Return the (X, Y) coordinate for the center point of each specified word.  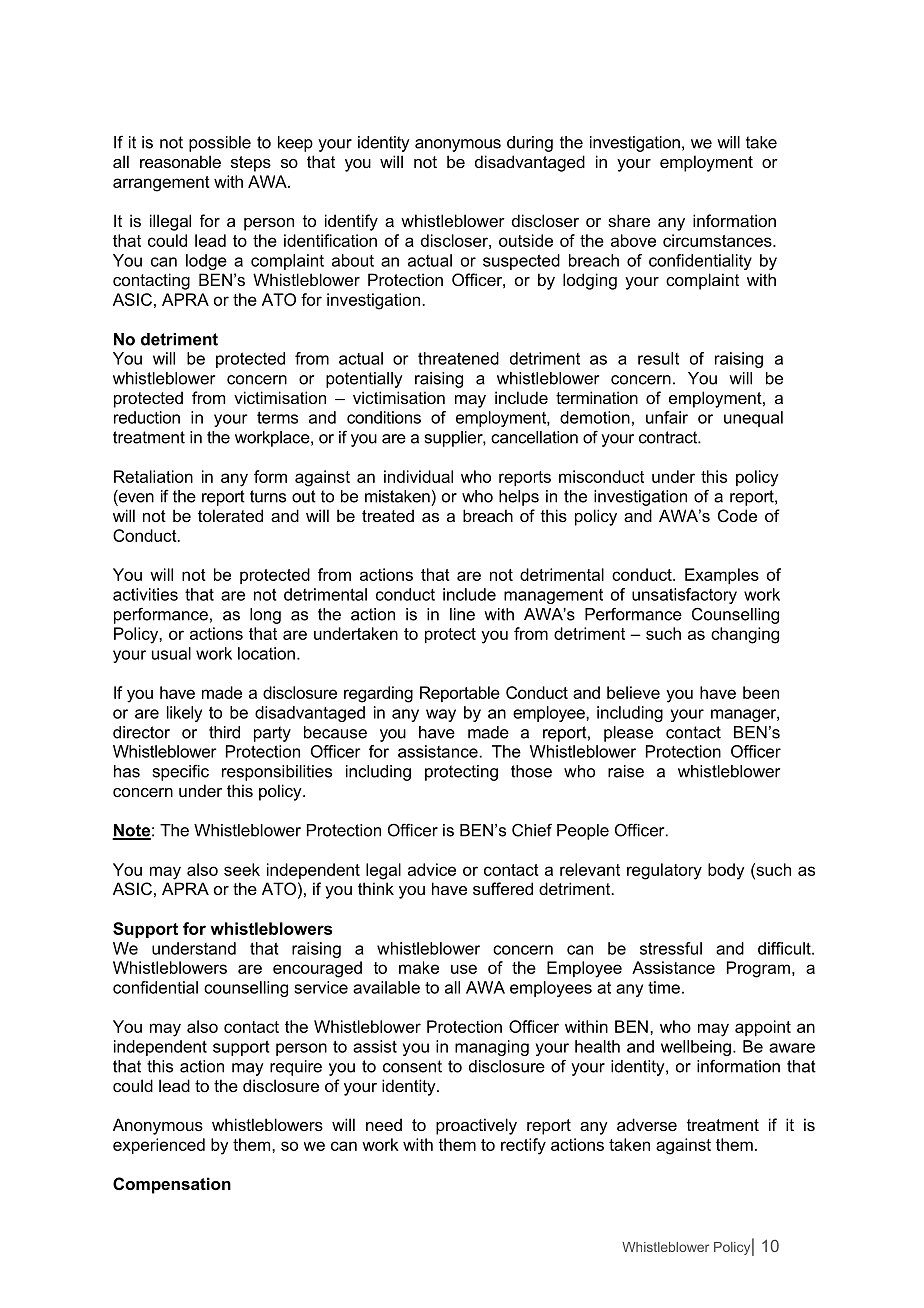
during (530, 144)
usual (171, 653)
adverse (647, 1124)
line (462, 614)
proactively (476, 1126)
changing (745, 635)
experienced (159, 1146)
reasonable (180, 161)
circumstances (718, 240)
